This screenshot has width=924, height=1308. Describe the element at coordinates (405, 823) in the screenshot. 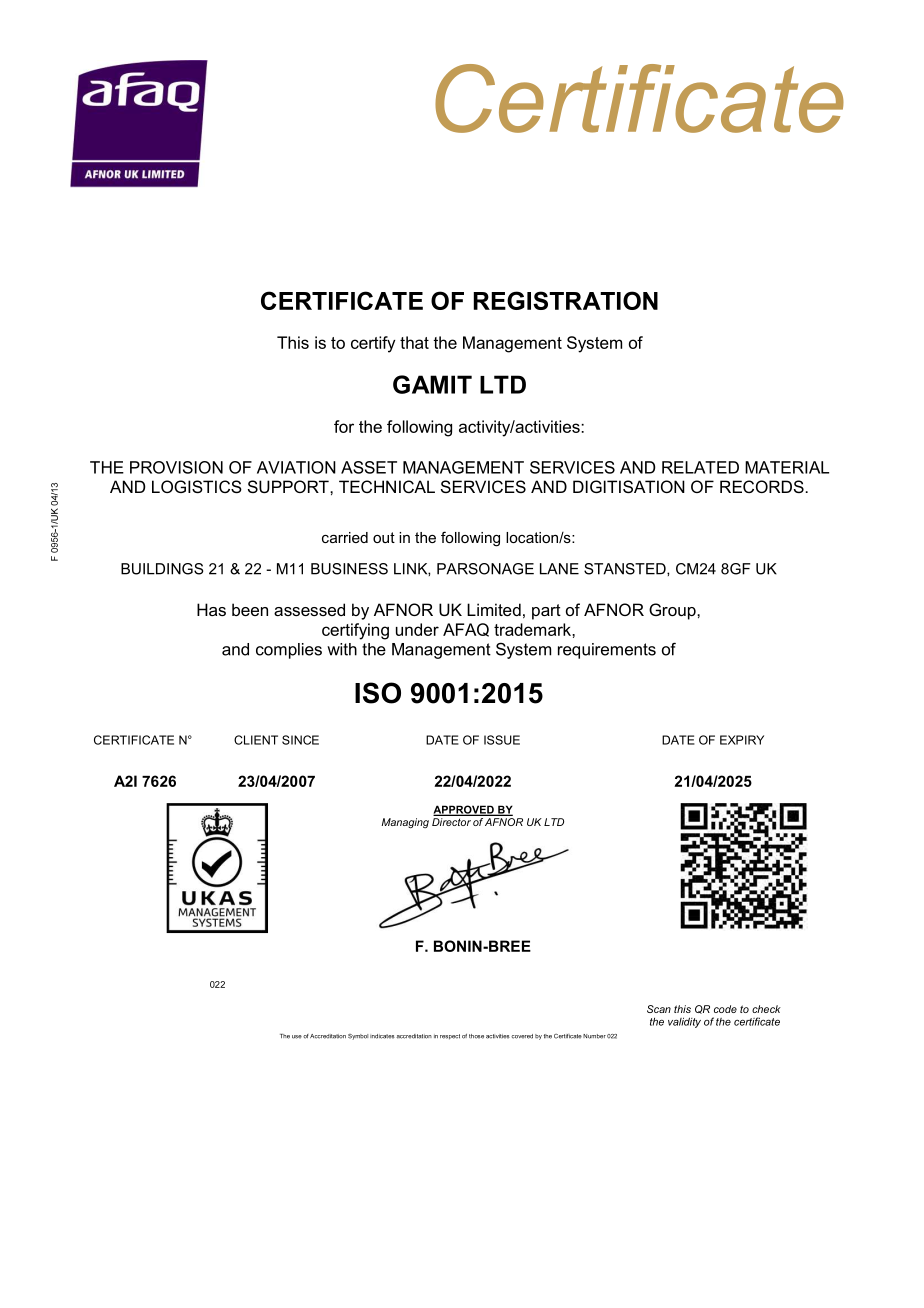

I see `Managing` at that location.
